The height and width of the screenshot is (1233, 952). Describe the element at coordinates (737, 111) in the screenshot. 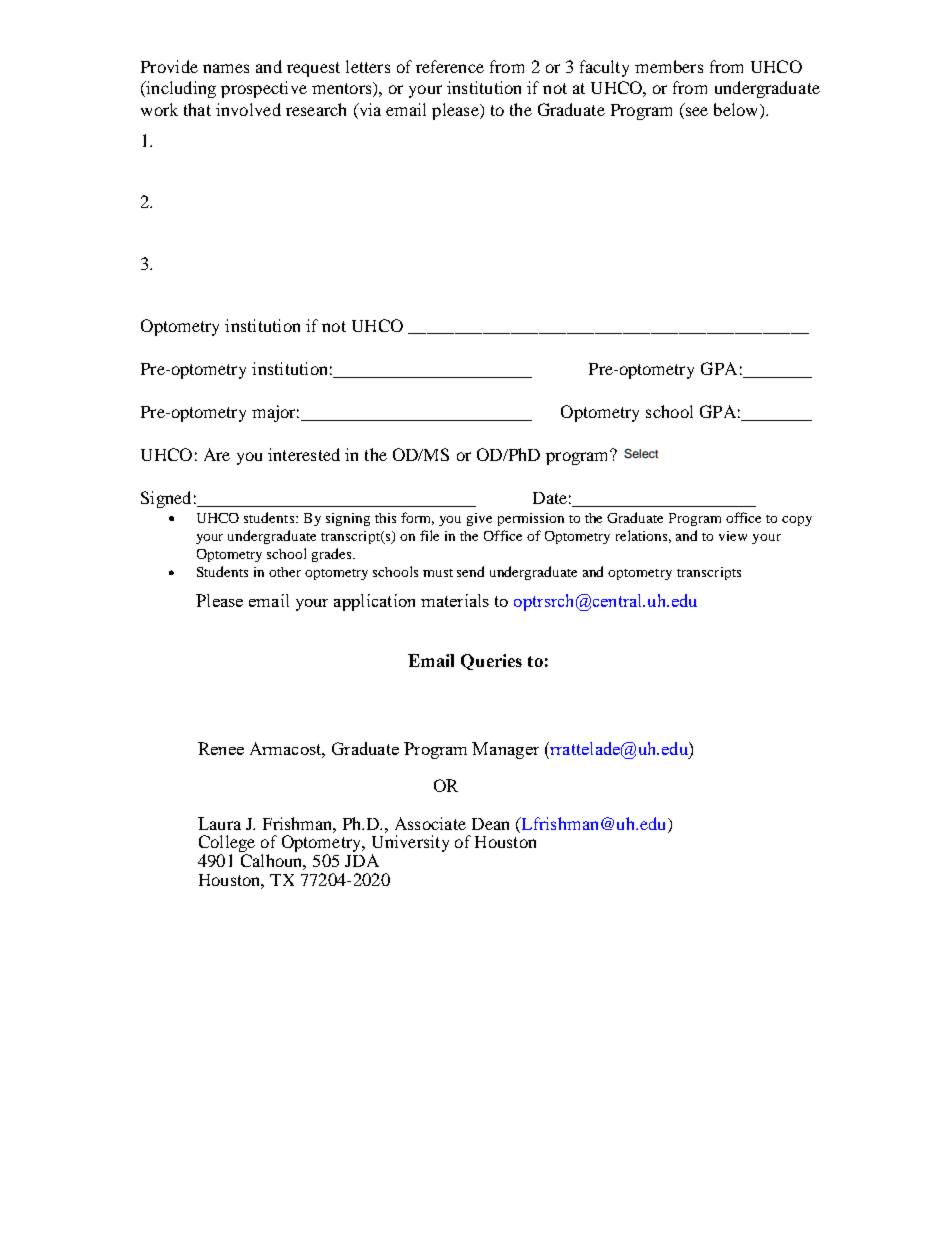

I see `below` at that location.
